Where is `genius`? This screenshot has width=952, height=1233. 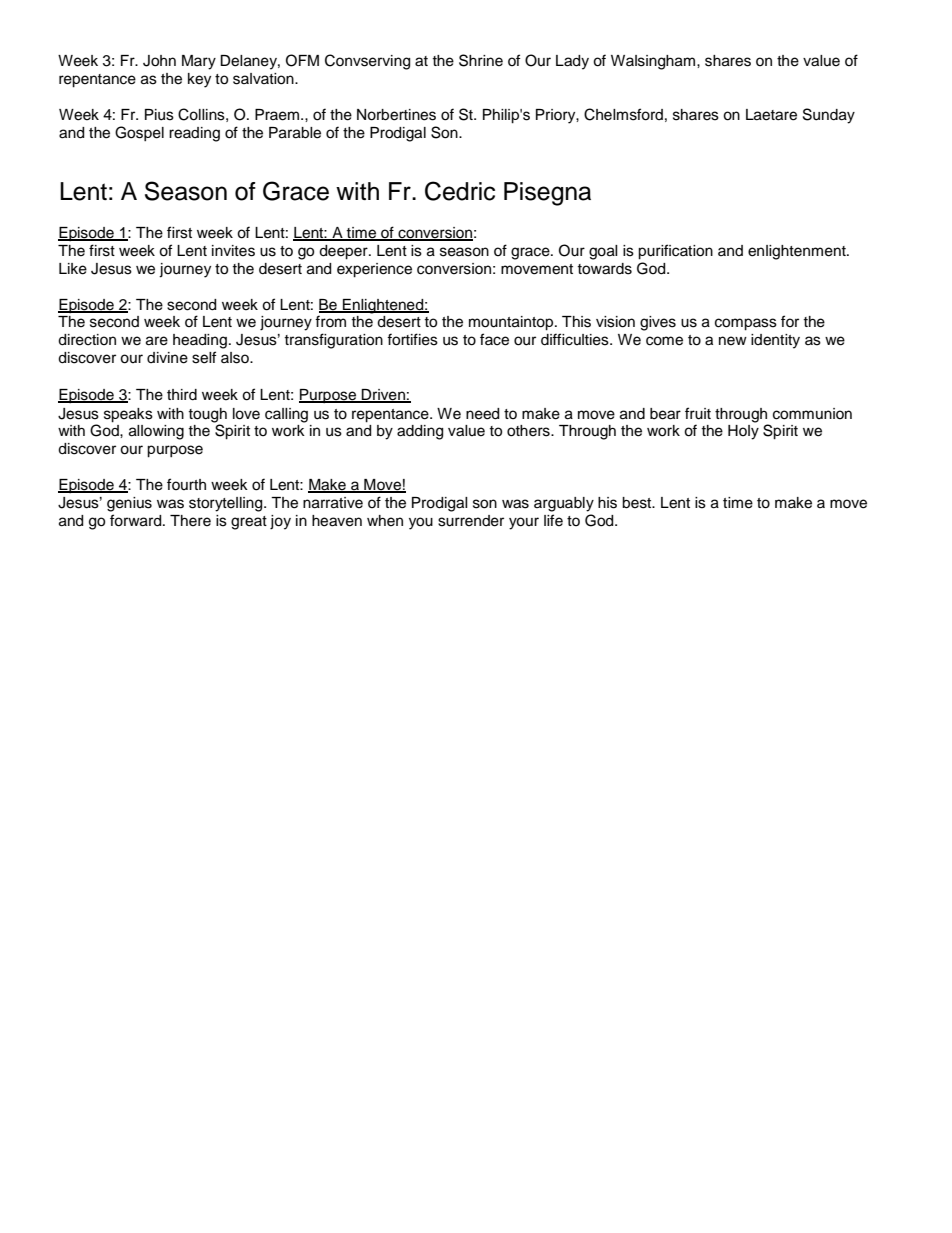 genius is located at coordinates (129, 504).
